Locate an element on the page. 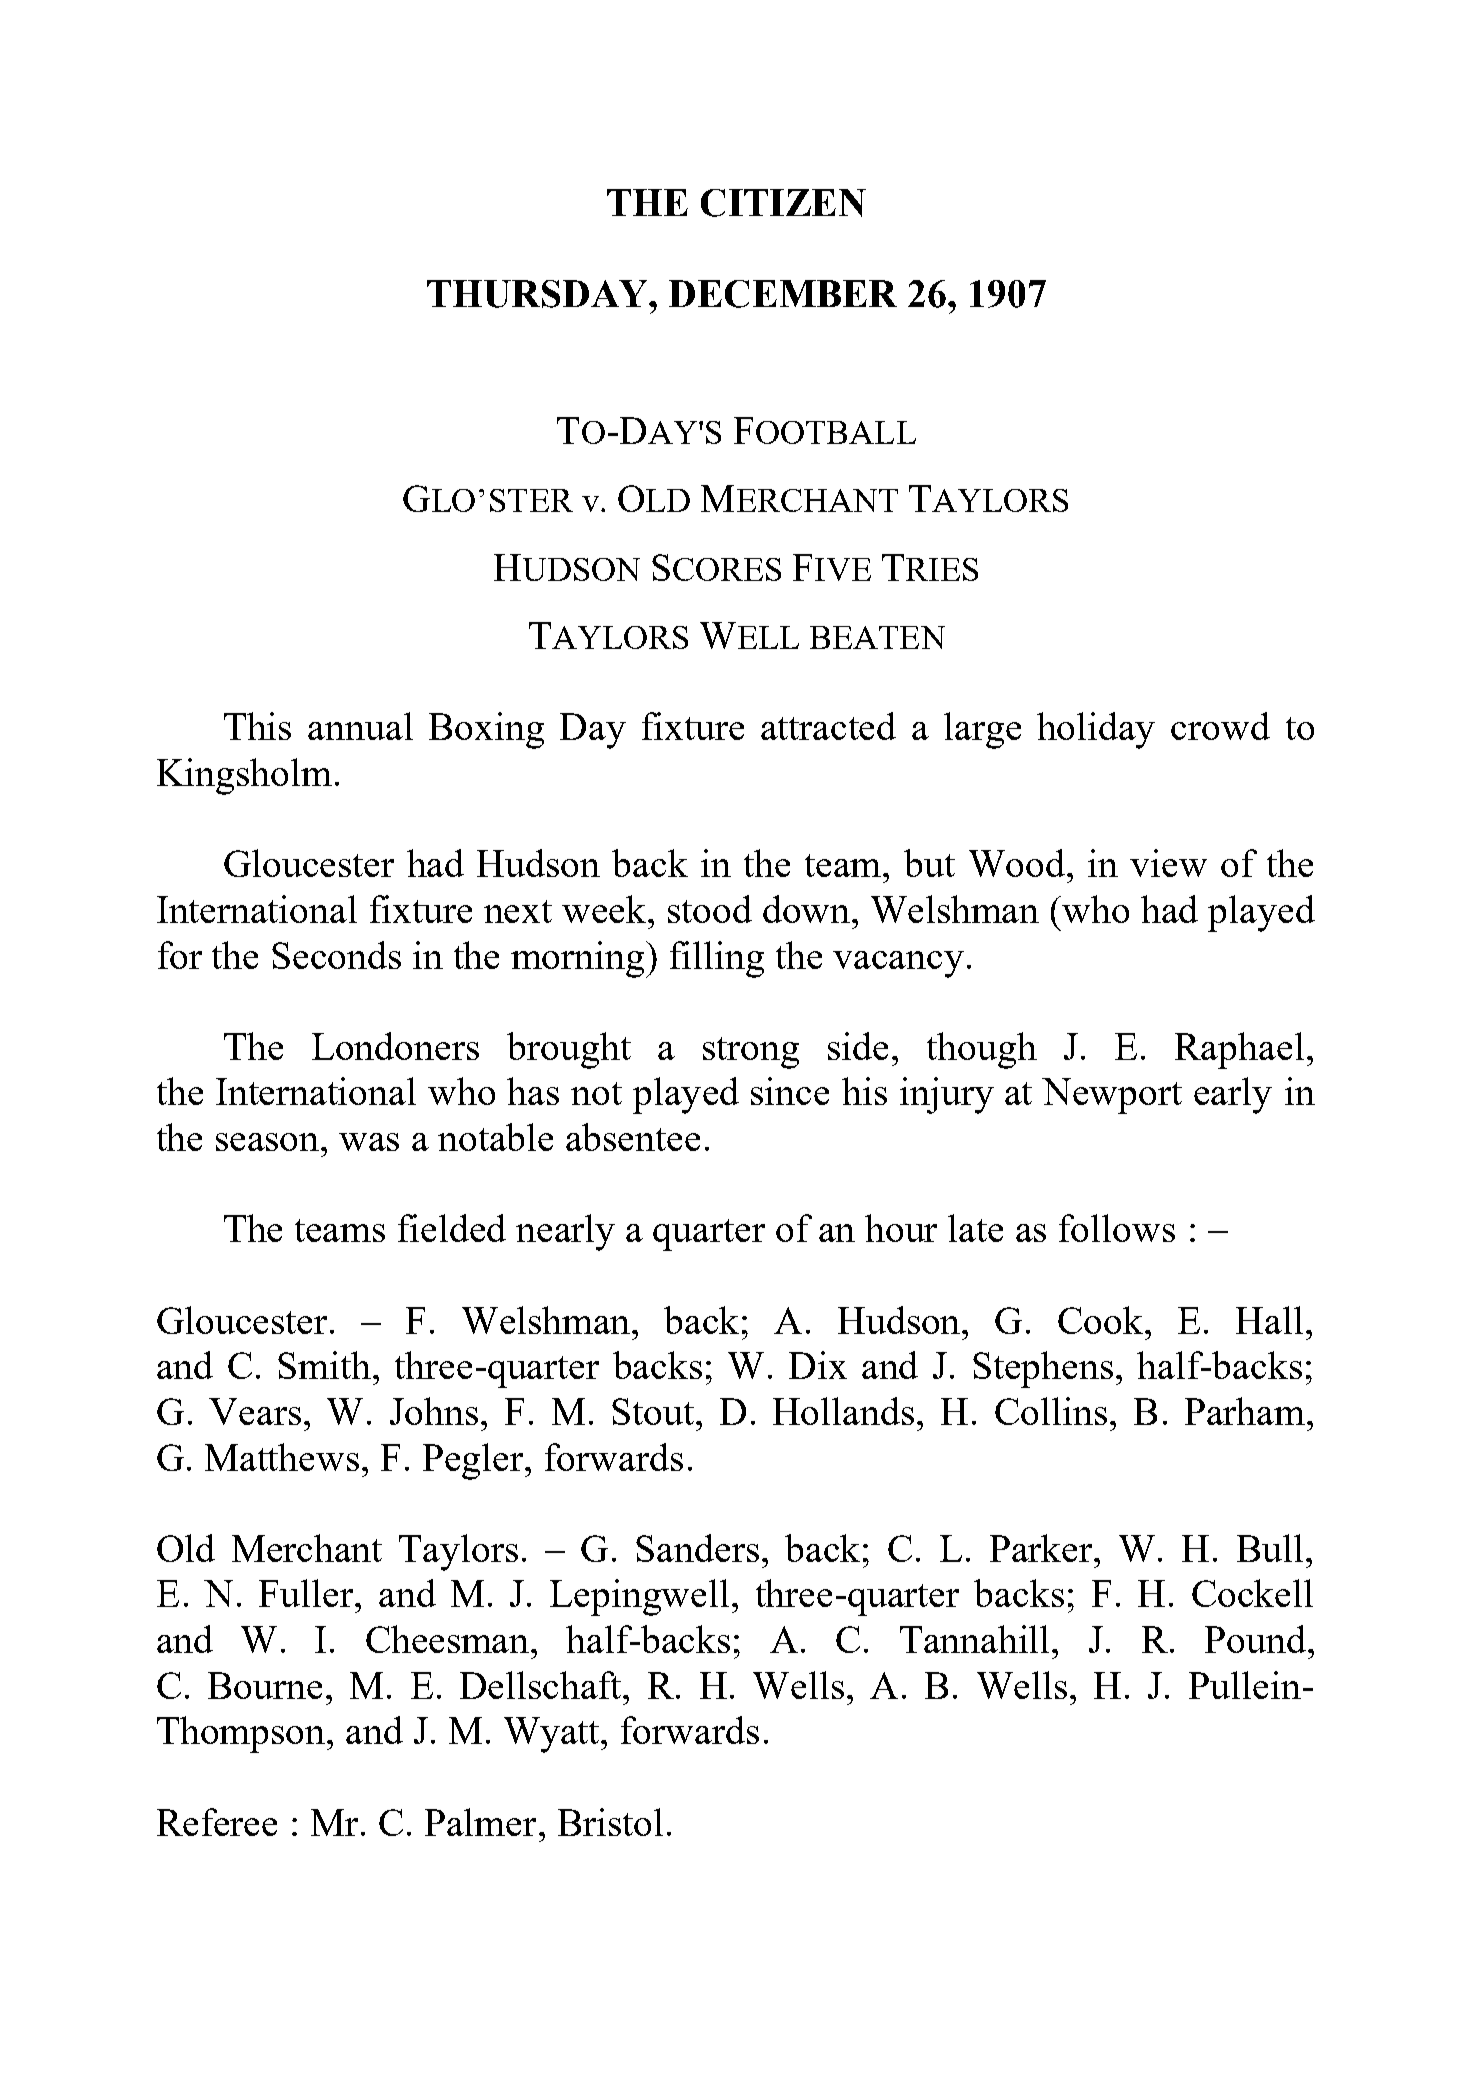  strong is located at coordinates (751, 1053).
